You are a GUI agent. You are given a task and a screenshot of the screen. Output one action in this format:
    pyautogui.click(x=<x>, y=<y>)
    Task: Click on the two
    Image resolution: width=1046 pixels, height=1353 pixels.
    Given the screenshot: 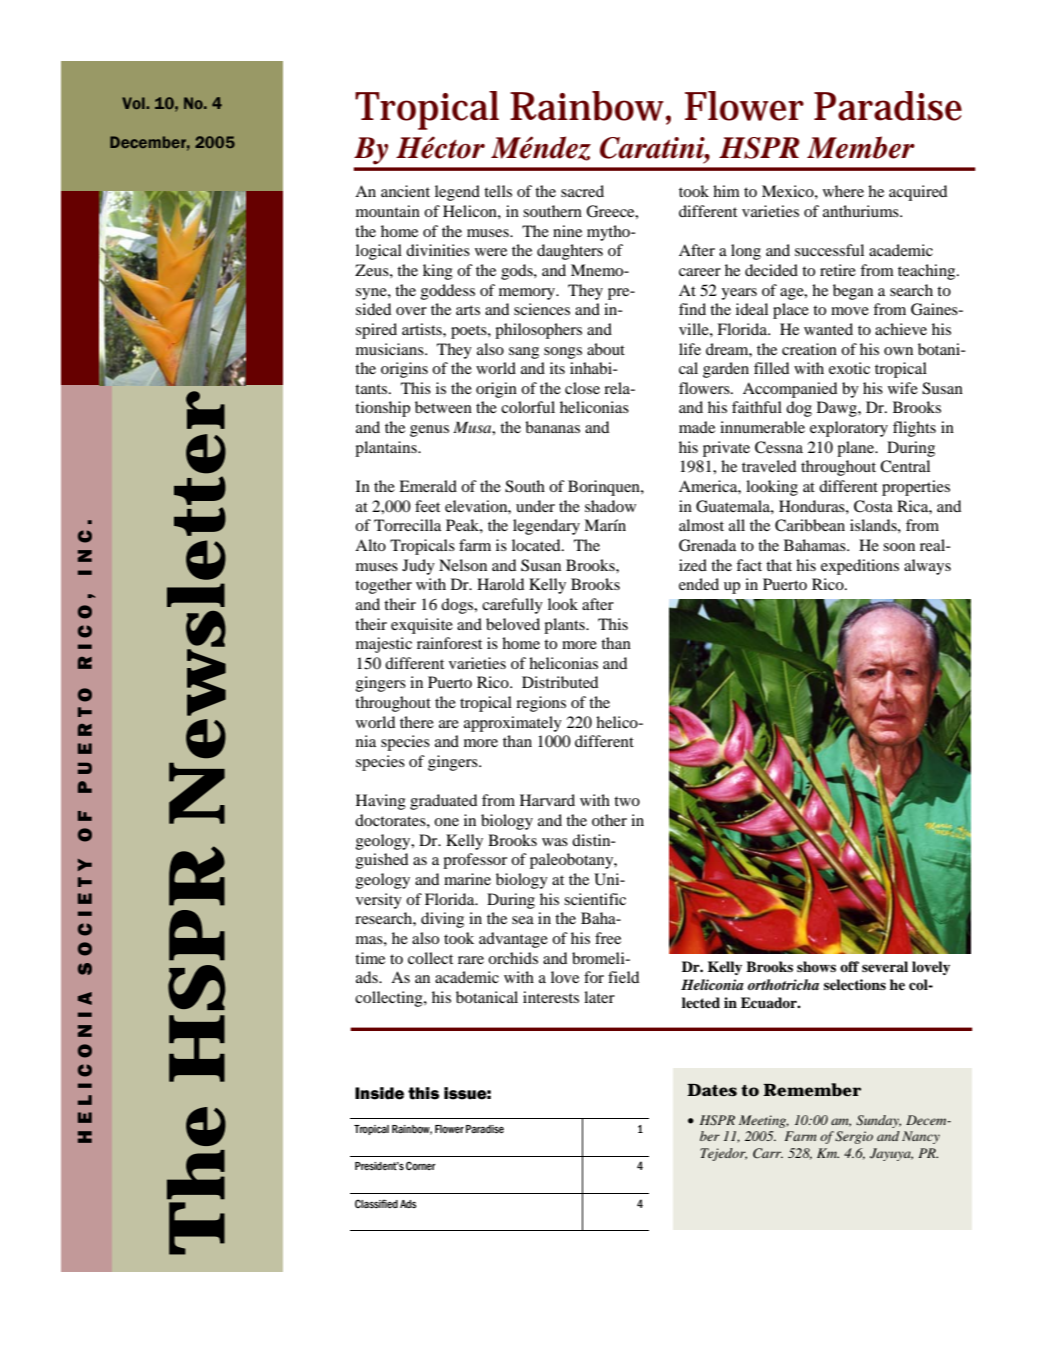 What is the action you would take?
    pyautogui.click(x=627, y=801)
